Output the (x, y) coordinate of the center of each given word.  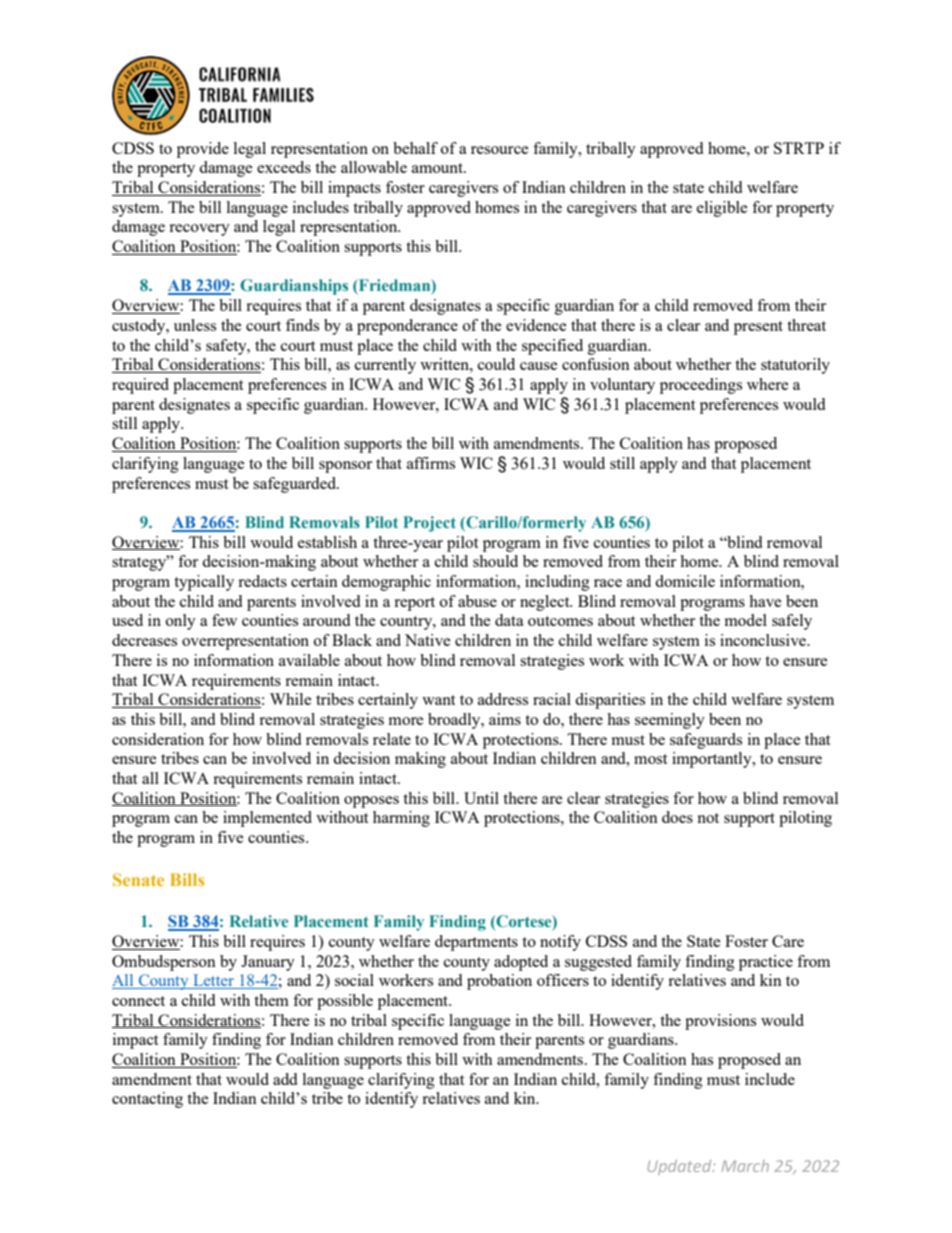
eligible (722, 209)
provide (203, 150)
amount (438, 168)
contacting (147, 1100)
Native (428, 640)
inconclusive (764, 640)
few (224, 620)
